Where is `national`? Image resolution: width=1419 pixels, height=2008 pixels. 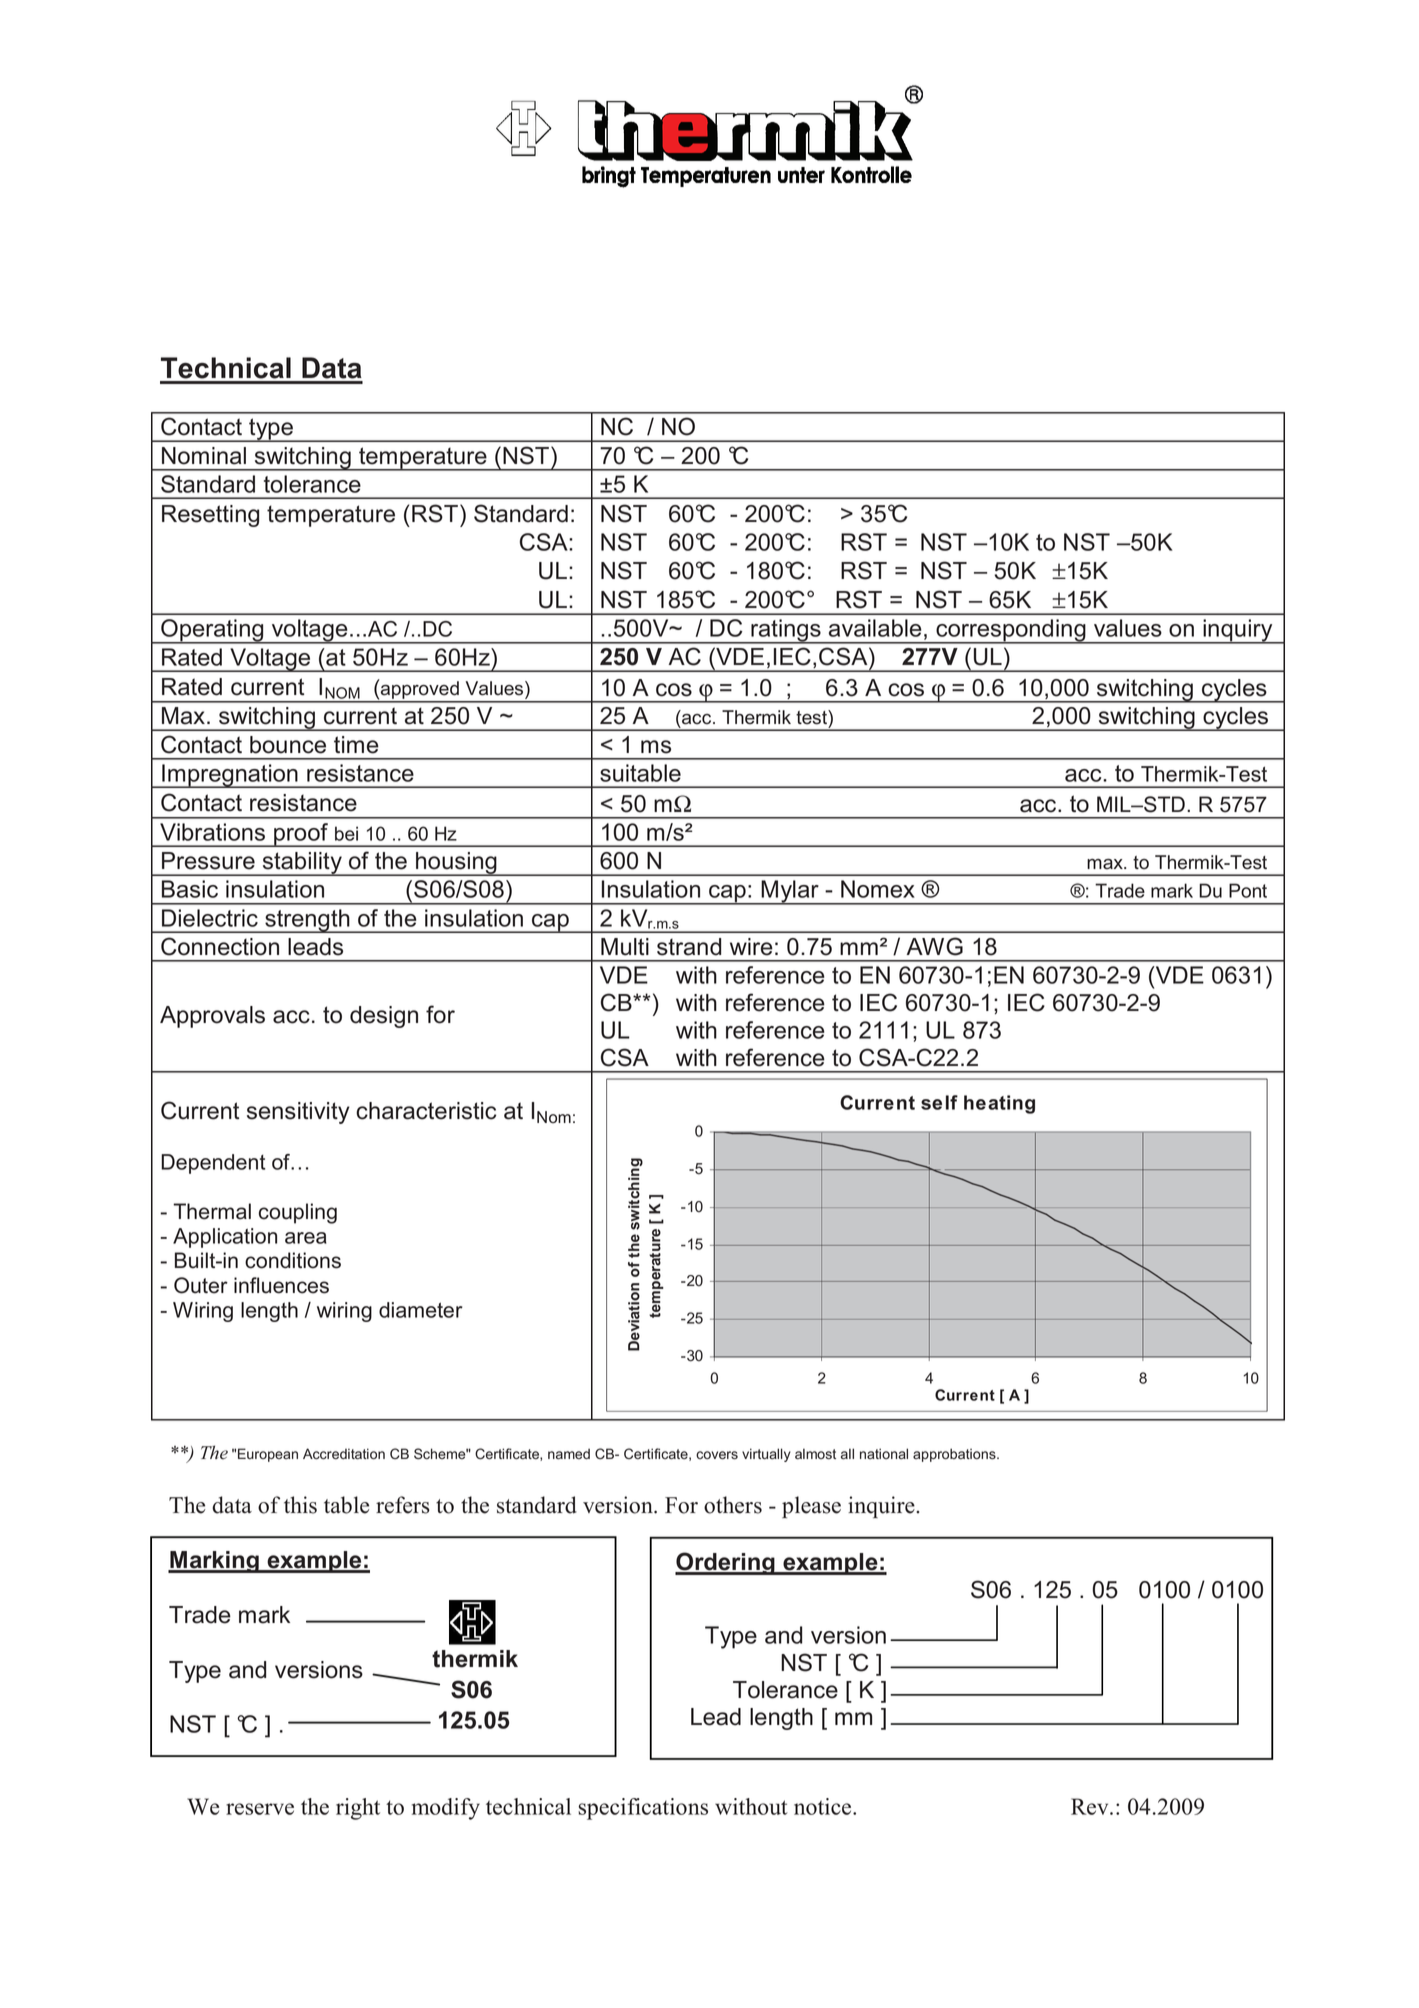 national is located at coordinates (884, 1454).
